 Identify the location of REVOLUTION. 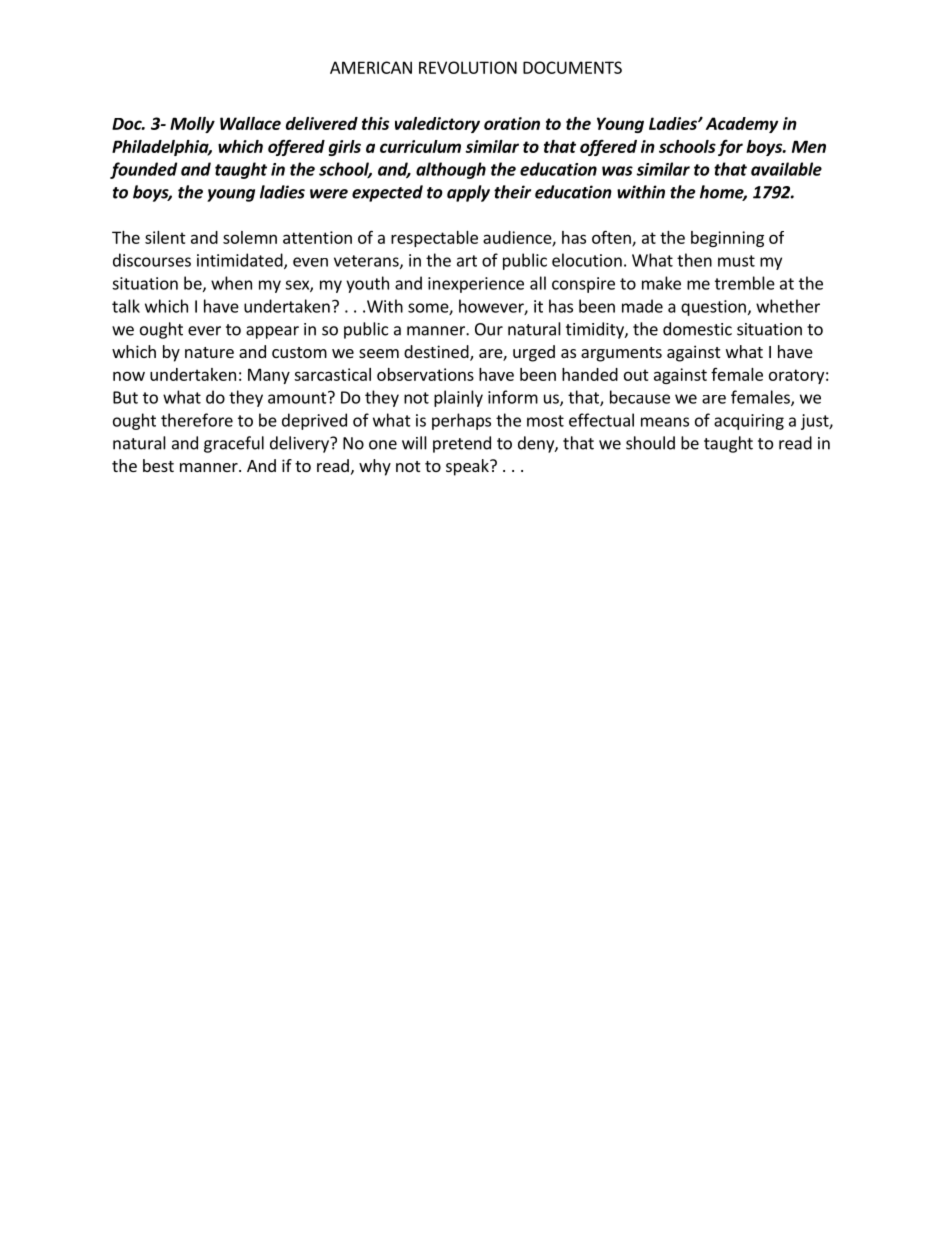
(468, 67).
